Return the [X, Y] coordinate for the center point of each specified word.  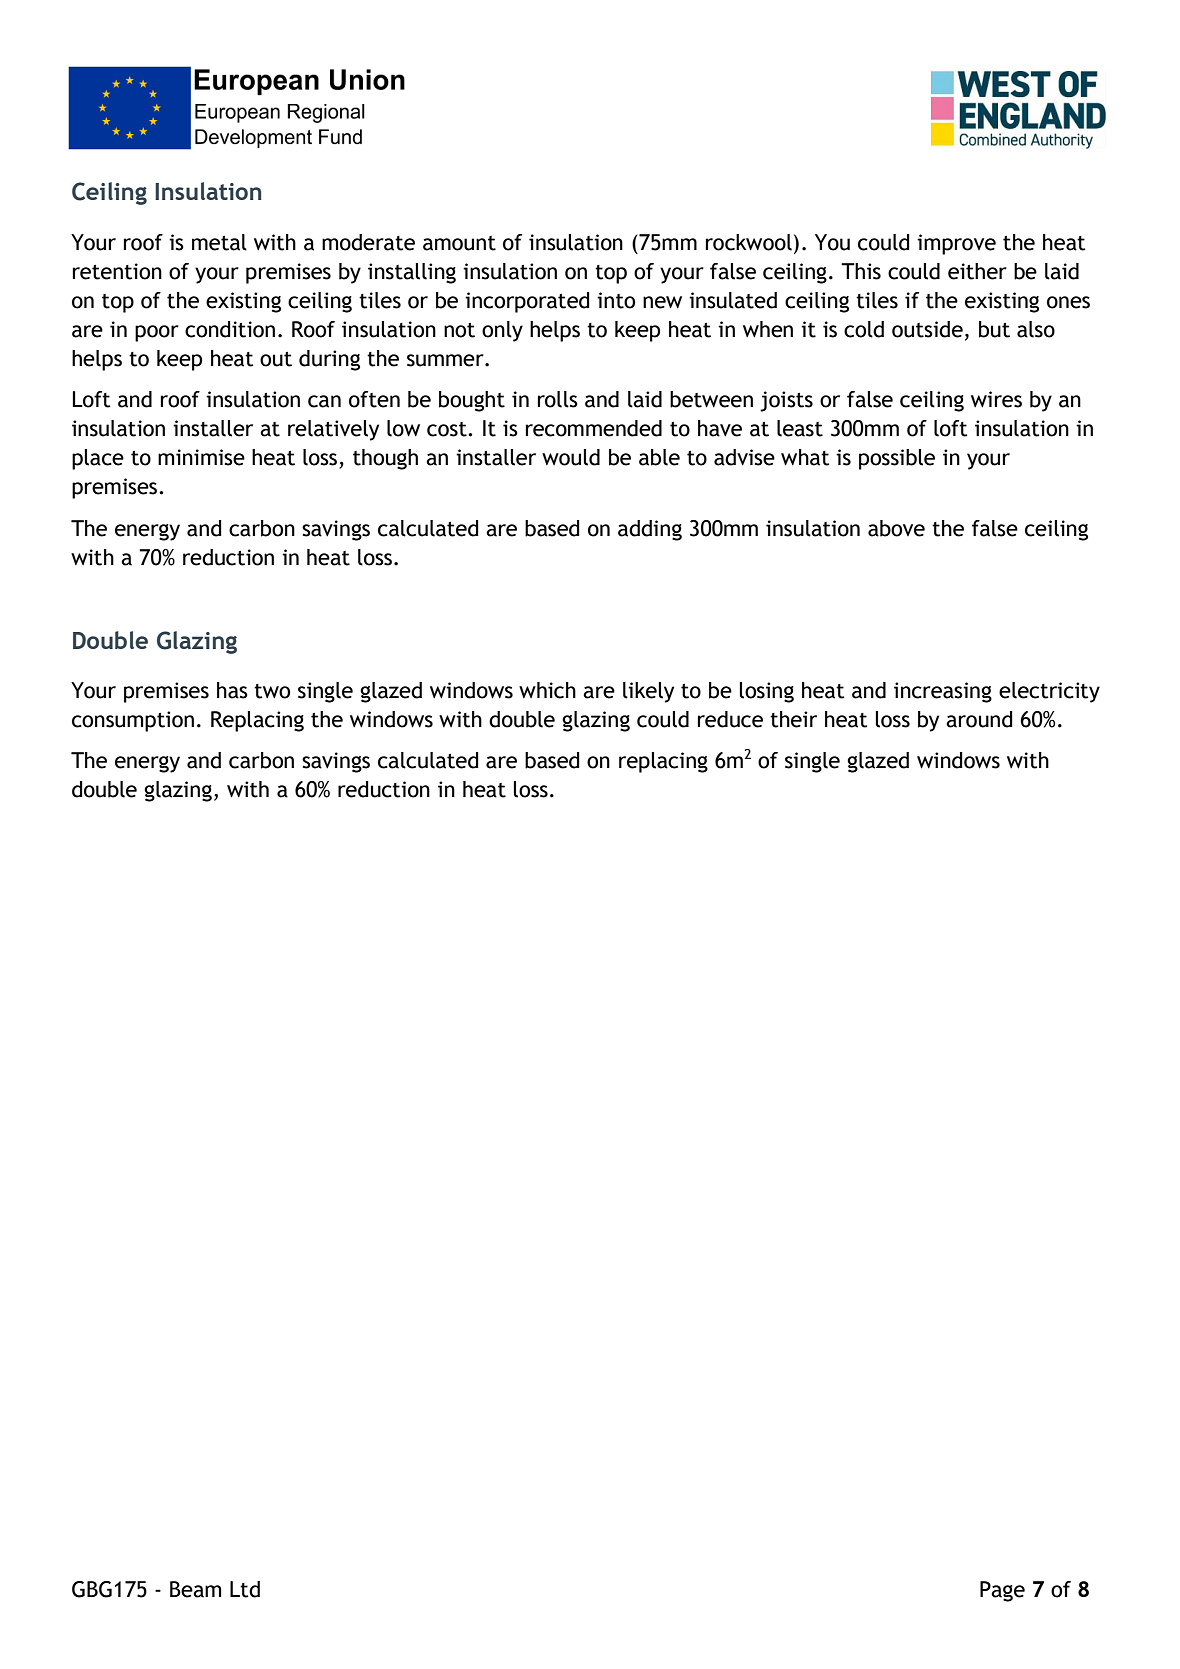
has [232, 690]
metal [219, 242]
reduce [730, 719]
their [793, 719]
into [616, 300]
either [977, 271]
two [272, 691]
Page [1002, 1591]
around [979, 719]
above [896, 528]
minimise [201, 457]
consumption [133, 721]
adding [650, 530]
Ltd [245, 1589]
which [547, 690]
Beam [195, 1589]
